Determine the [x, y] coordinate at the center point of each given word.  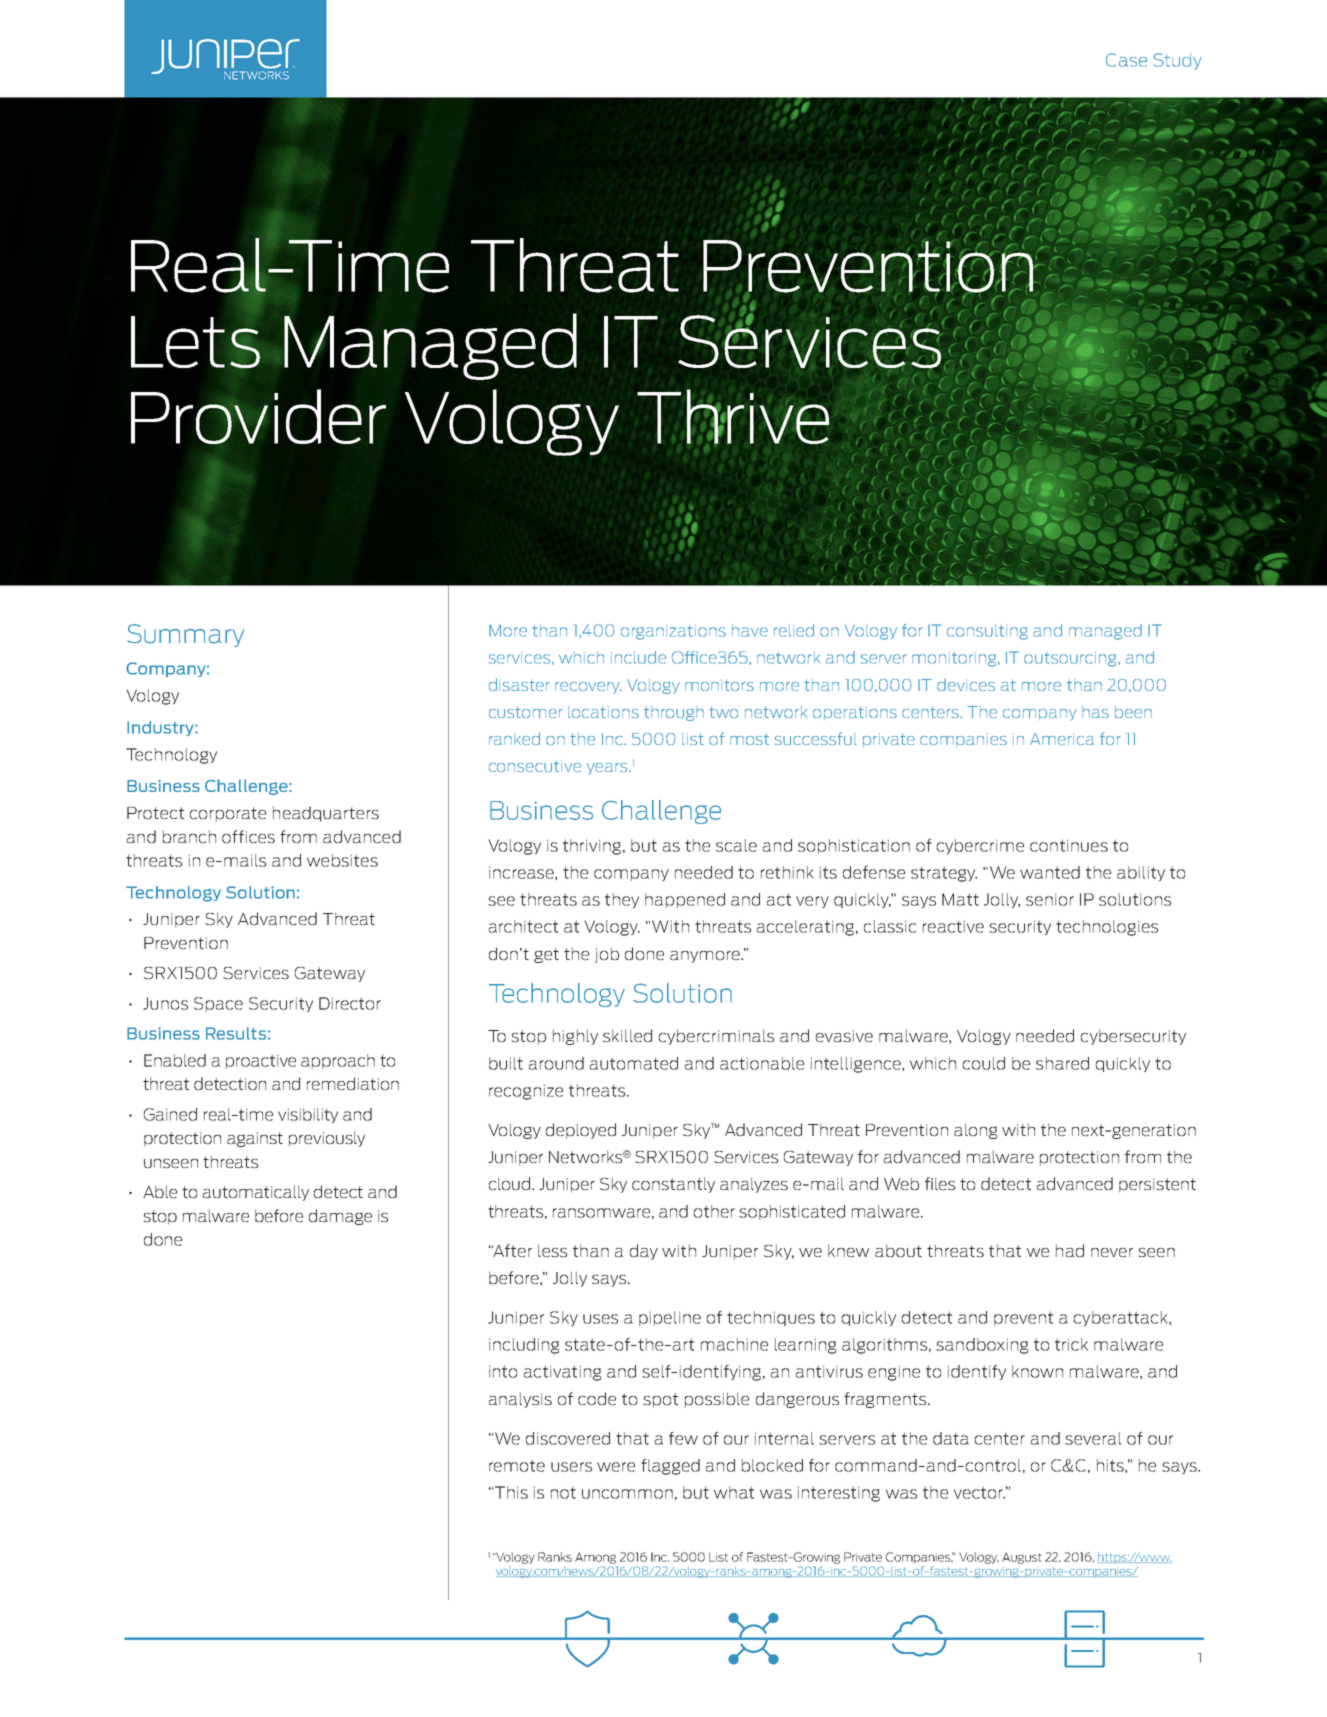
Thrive [733, 416]
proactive [261, 1061]
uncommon [627, 1494]
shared [1062, 1063]
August [1022, 1558]
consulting [987, 632]
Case [1126, 60]
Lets [196, 342]
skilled [627, 1035]
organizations [673, 632]
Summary [185, 635]
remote [517, 1465]
